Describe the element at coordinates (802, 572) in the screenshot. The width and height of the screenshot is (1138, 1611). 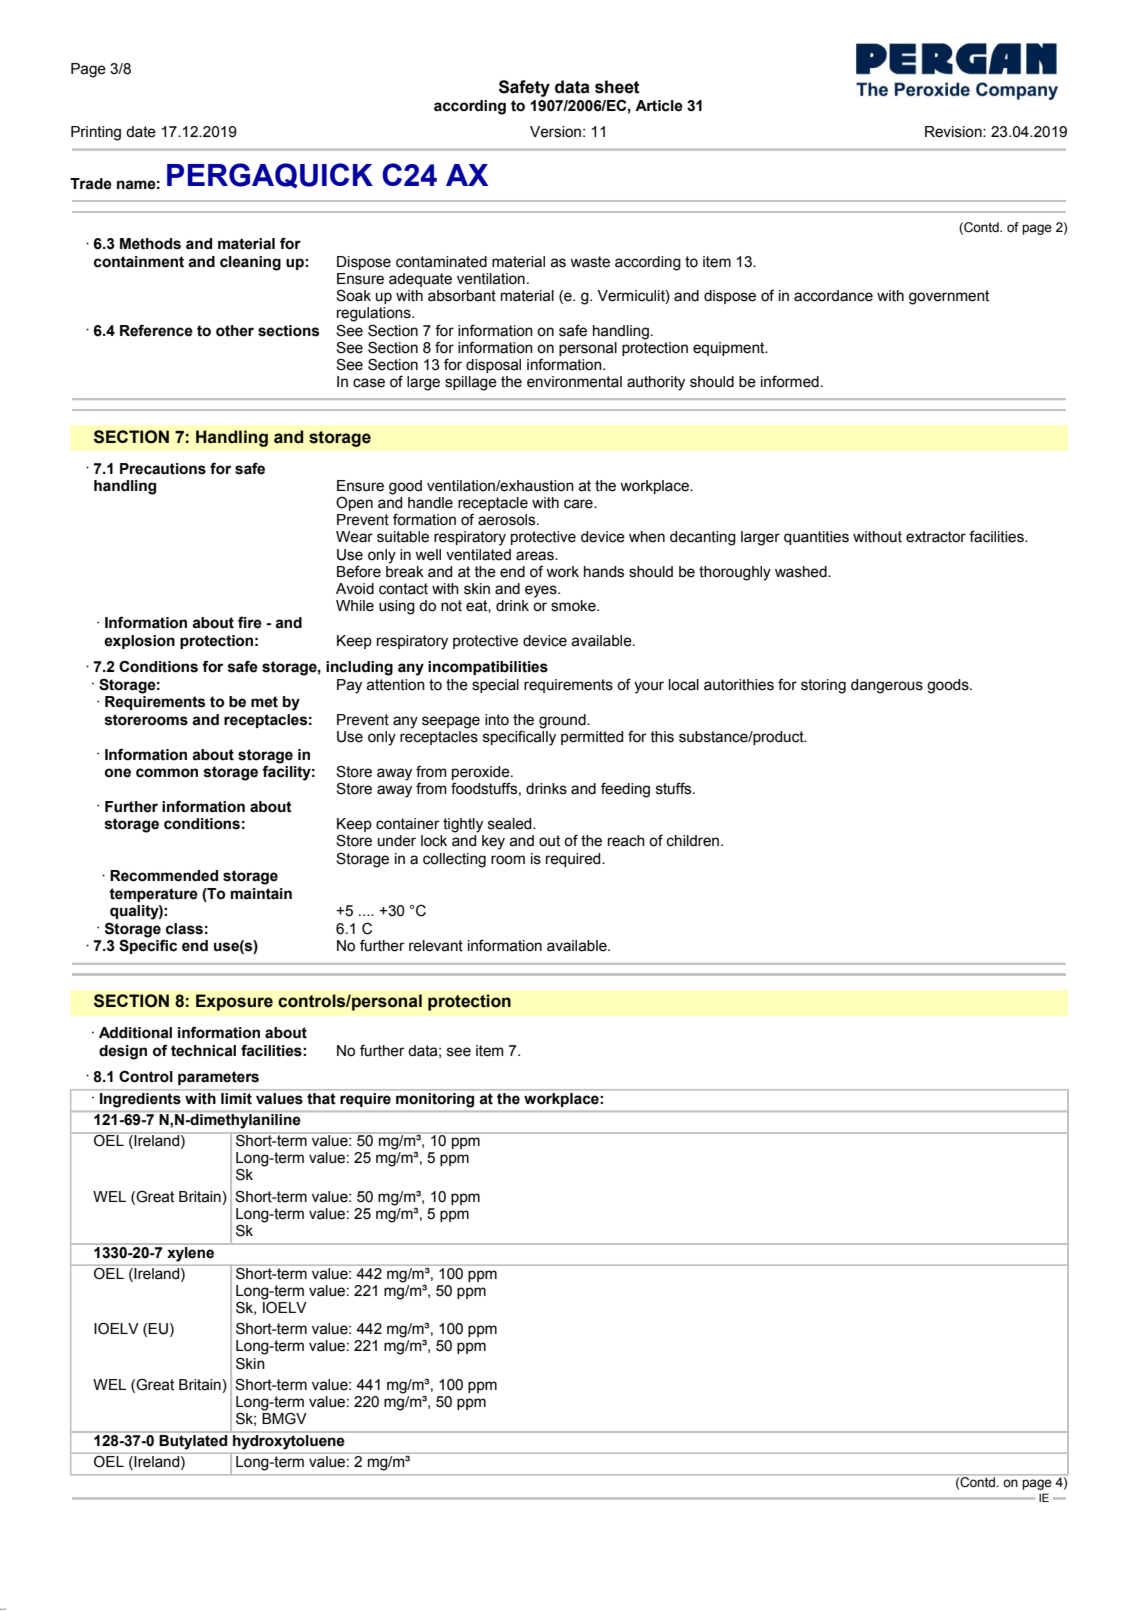
I see `washed` at that location.
